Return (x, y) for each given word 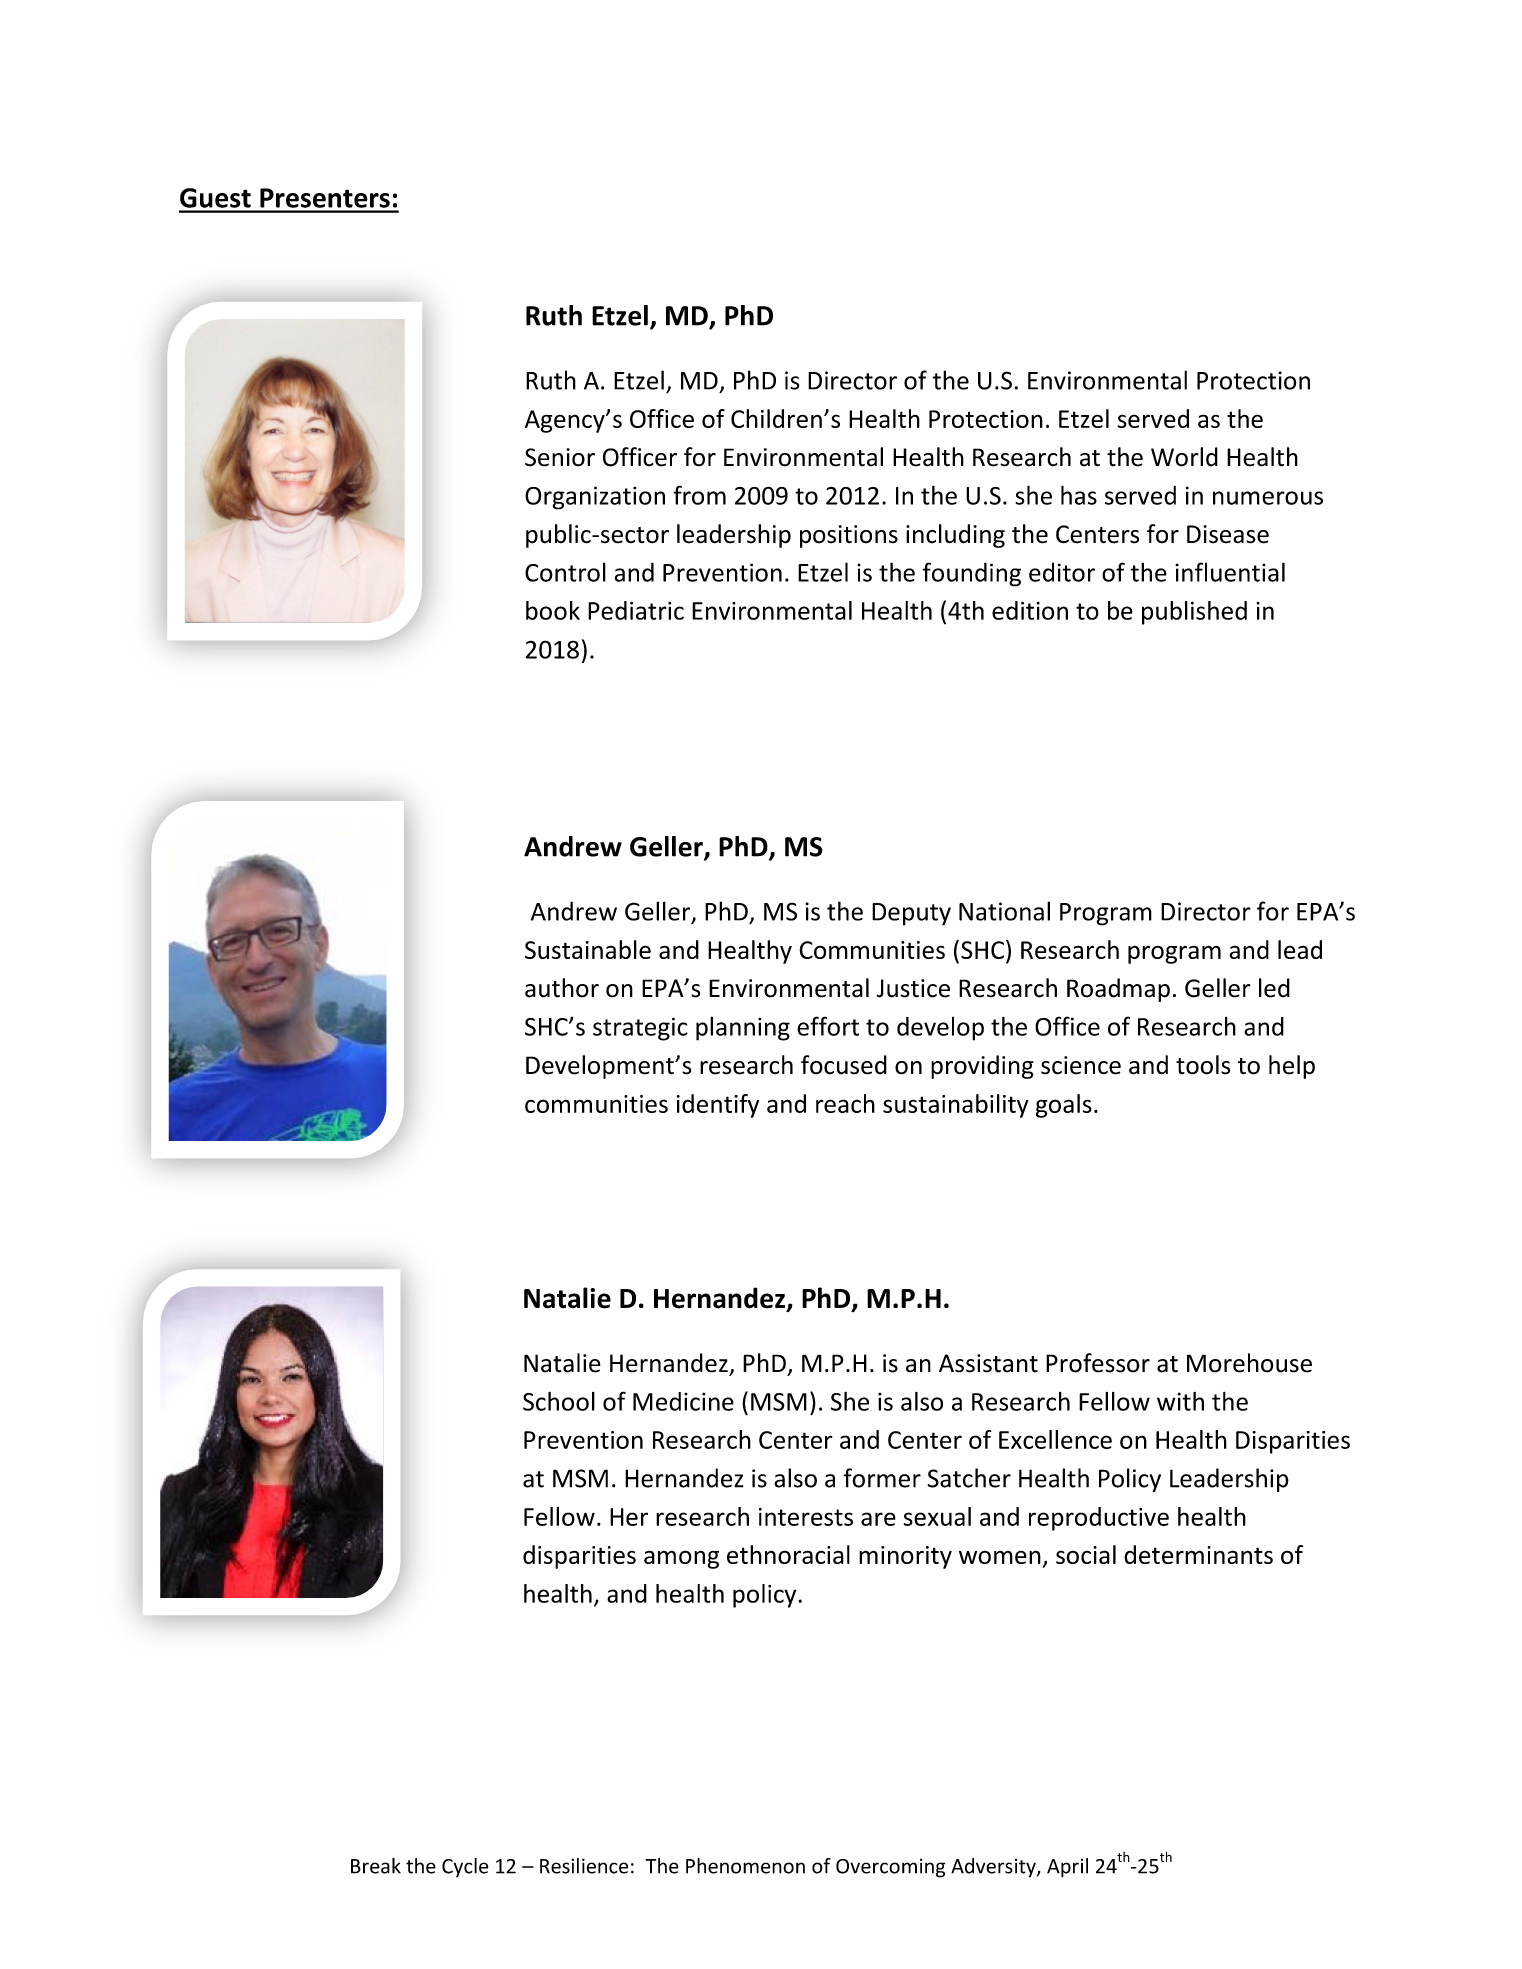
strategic (640, 1029)
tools (1203, 1065)
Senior (560, 457)
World (1184, 457)
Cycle (465, 1867)
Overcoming (890, 1868)
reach (845, 1103)
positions (849, 536)
